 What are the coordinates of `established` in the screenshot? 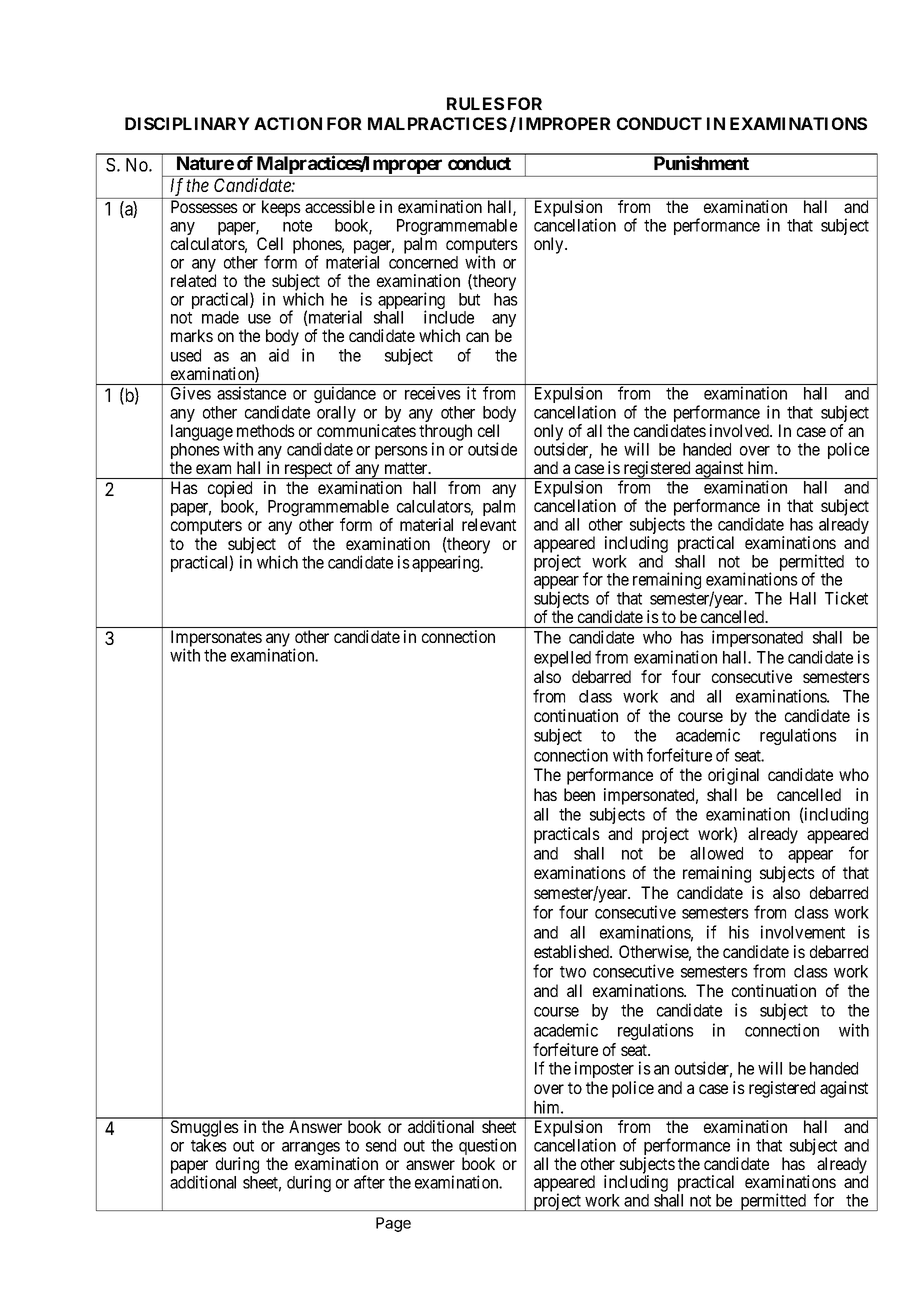 It's located at (573, 951).
